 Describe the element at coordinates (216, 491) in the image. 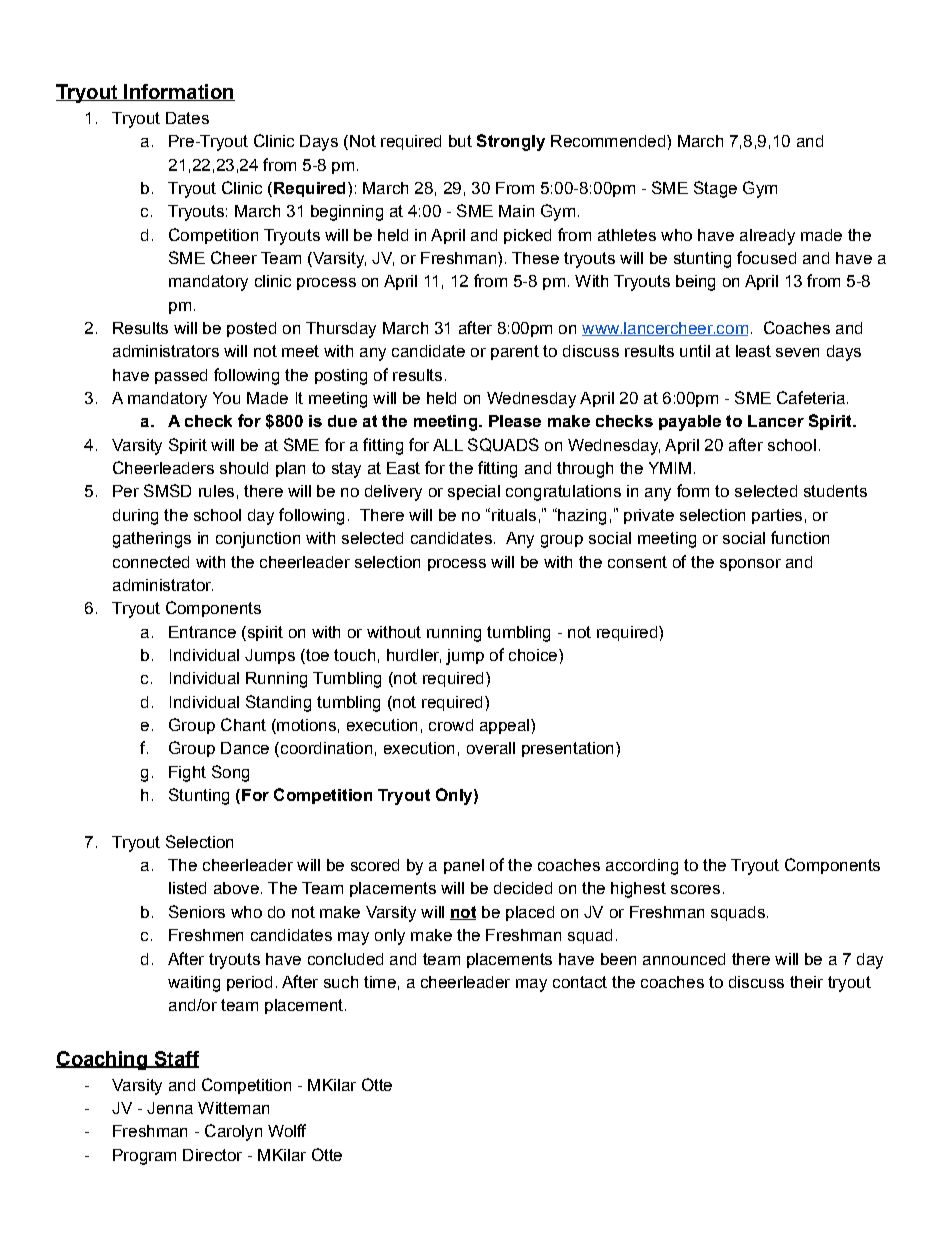

I see `rules` at that location.
